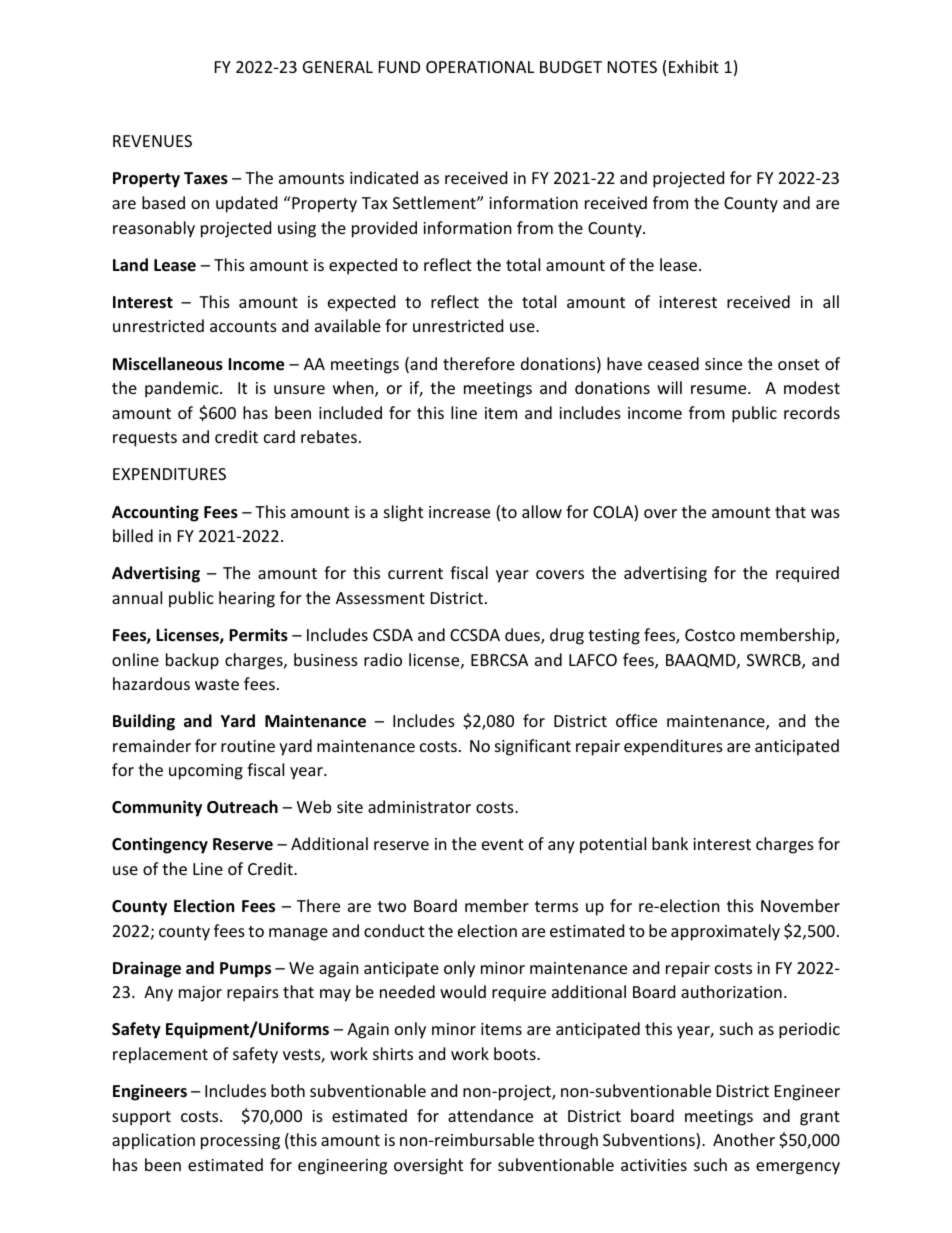  What do you see at coordinates (415, 573) in the page?
I see `current` at bounding box center [415, 573].
